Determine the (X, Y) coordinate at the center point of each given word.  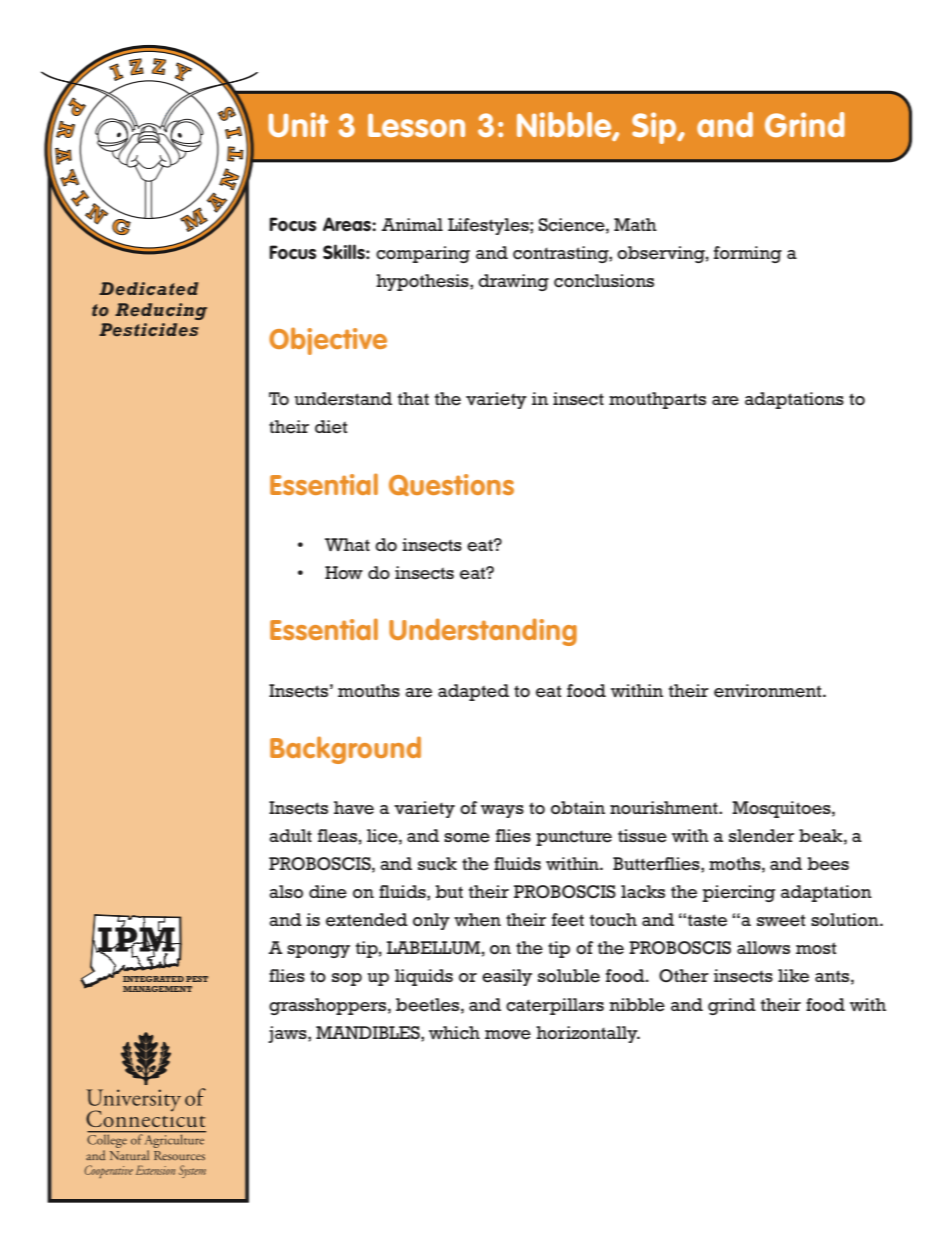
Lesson (416, 125)
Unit (298, 124)
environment (769, 691)
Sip (655, 128)
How (344, 573)
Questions (451, 485)
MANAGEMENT (157, 989)
